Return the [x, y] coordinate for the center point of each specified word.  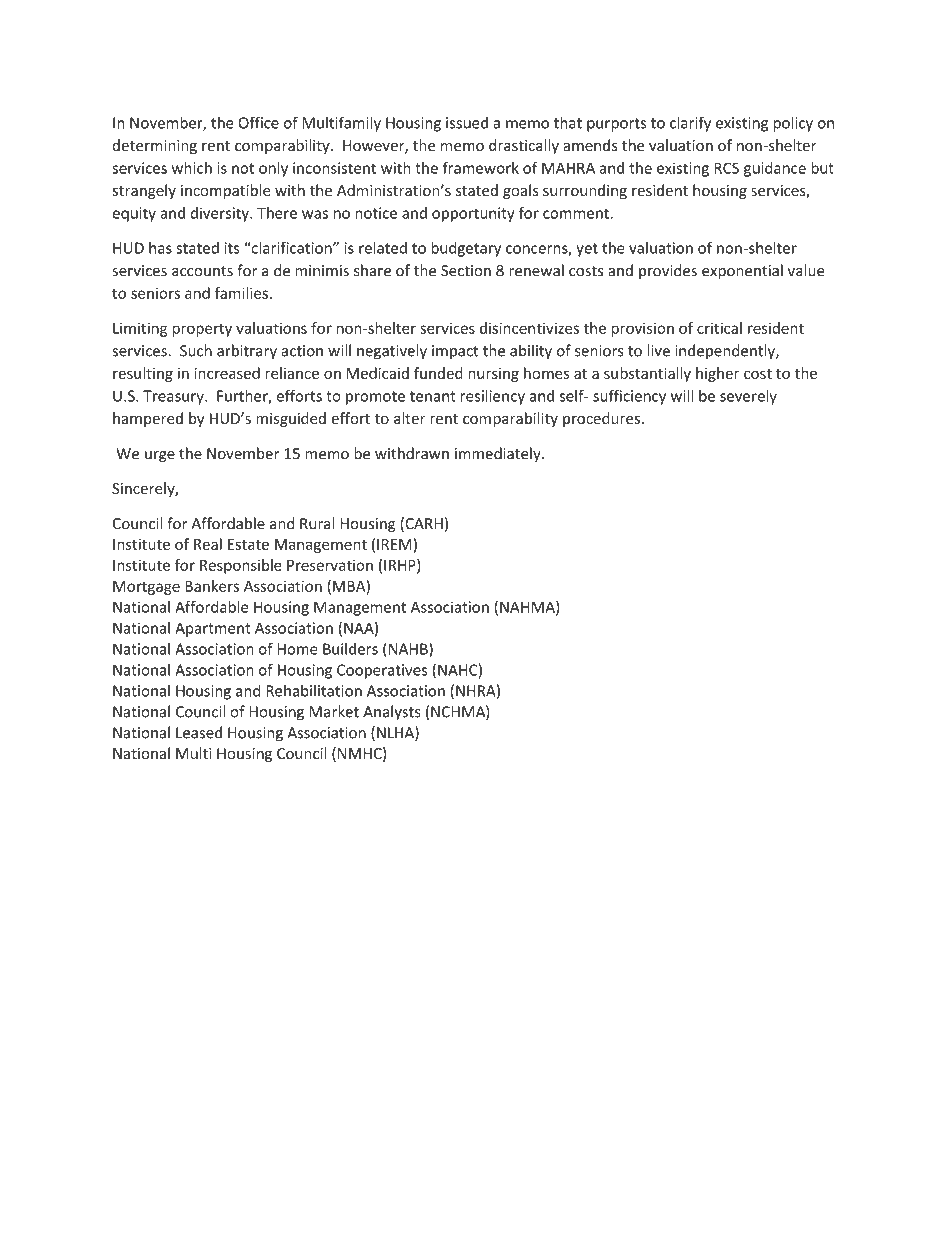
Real [208, 544]
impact [455, 352]
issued [467, 122]
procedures [601, 419]
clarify [690, 124]
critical [719, 328]
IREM [394, 544]
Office [258, 122]
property [202, 330]
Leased [199, 732]
